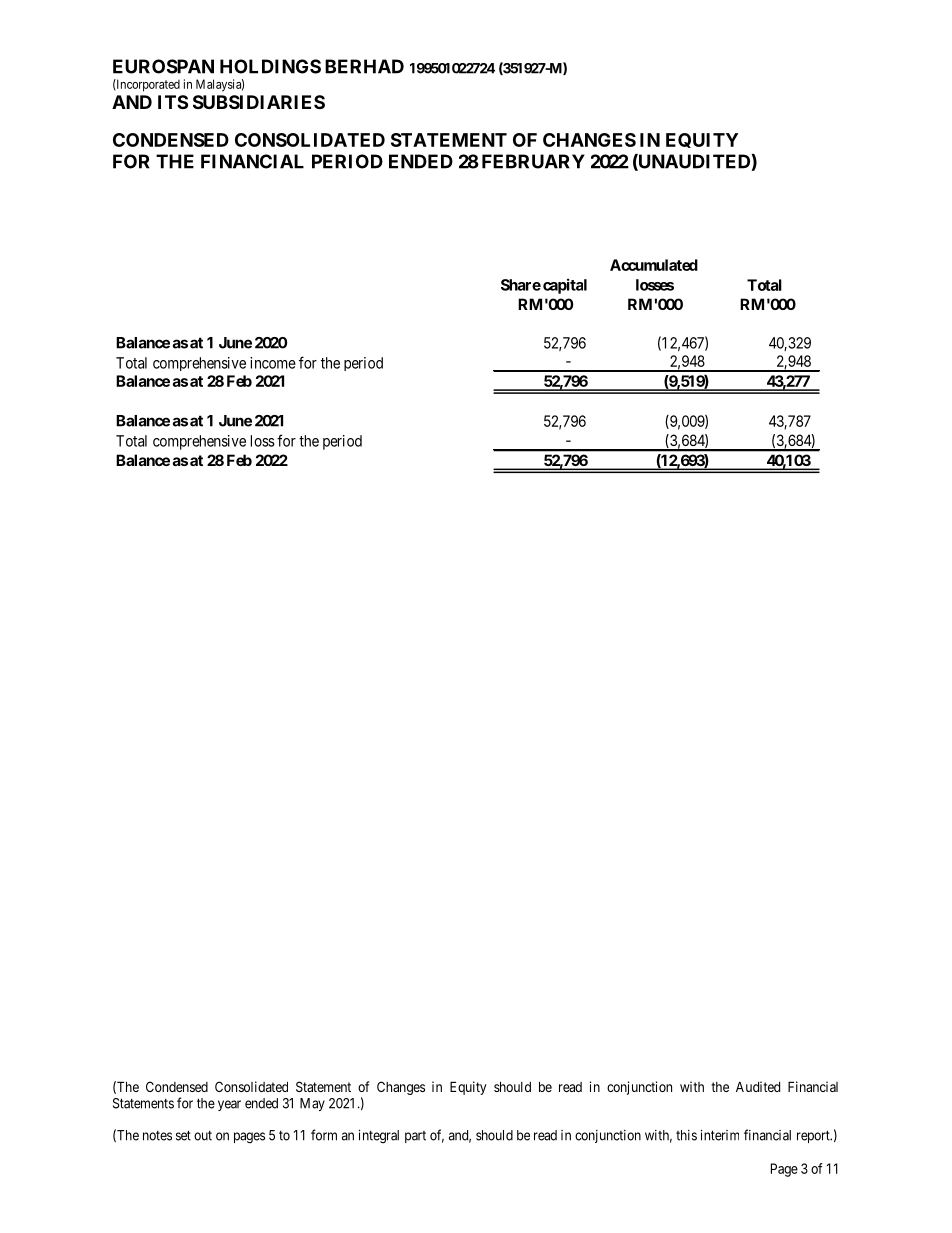  I want to click on capital, so click(565, 286).
